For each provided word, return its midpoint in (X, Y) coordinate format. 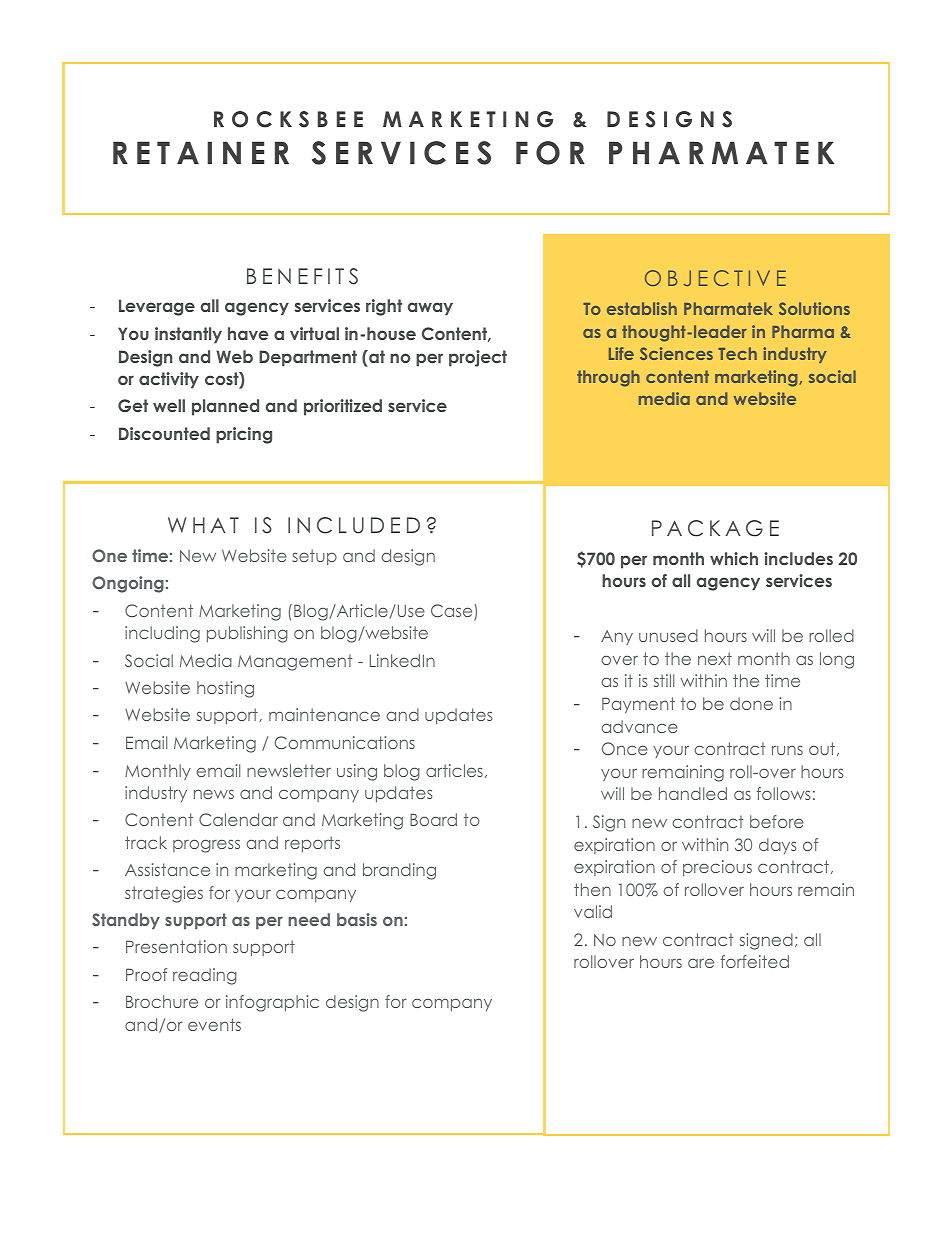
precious (717, 868)
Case (453, 612)
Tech (737, 353)
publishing (247, 634)
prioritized (343, 407)
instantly (188, 335)
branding (399, 871)
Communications (345, 742)
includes (798, 558)
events (214, 1024)
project (478, 358)
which (734, 558)
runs (787, 750)
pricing (244, 435)
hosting (225, 689)
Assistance (167, 869)
